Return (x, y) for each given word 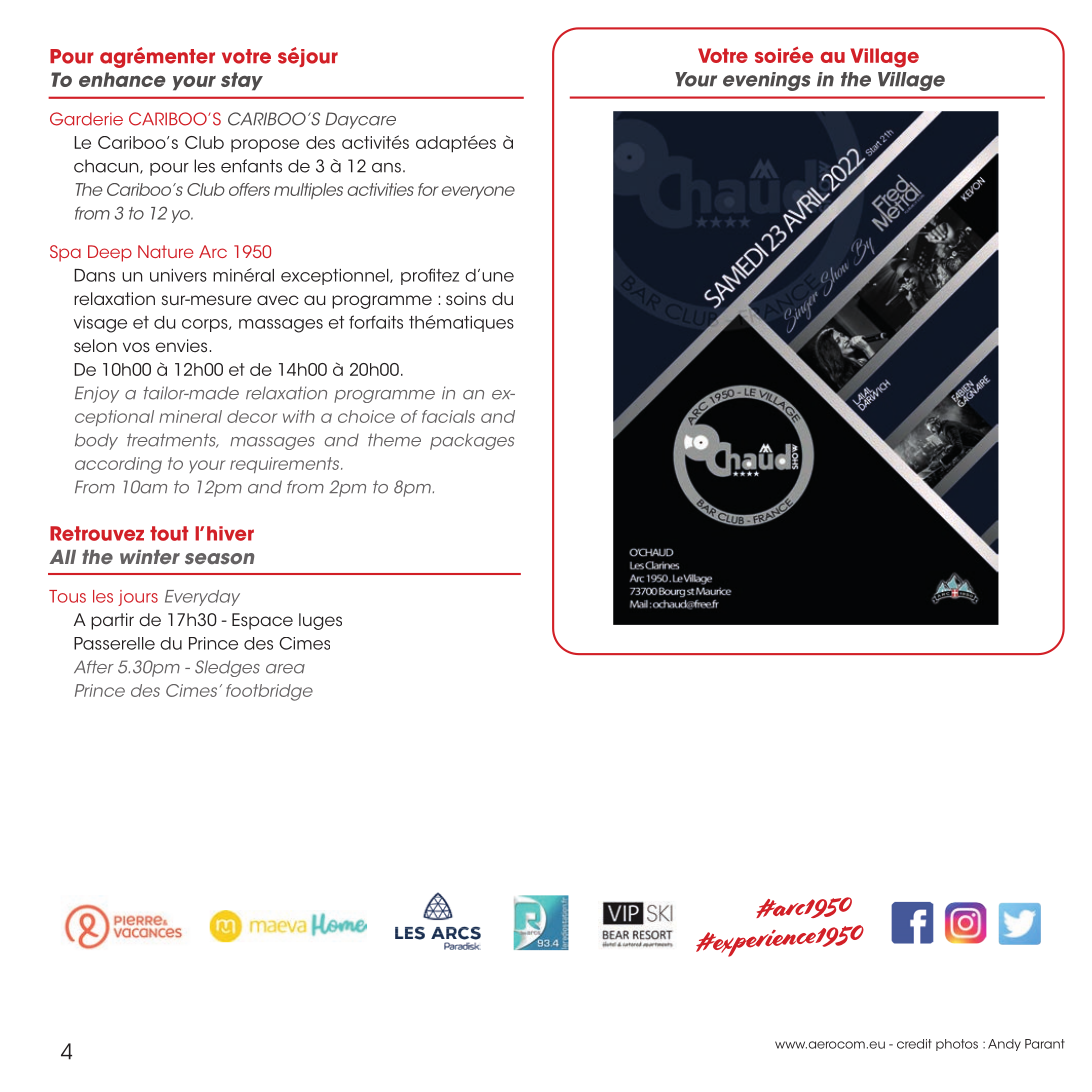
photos (957, 1045)
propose (265, 146)
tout (169, 533)
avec (277, 300)
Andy (1004, 1045)
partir (112, 621)
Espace (262, 621)
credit (914, 1044)
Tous (67, 596)
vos (136, 347)
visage (100, 324)
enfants (251, 166)
